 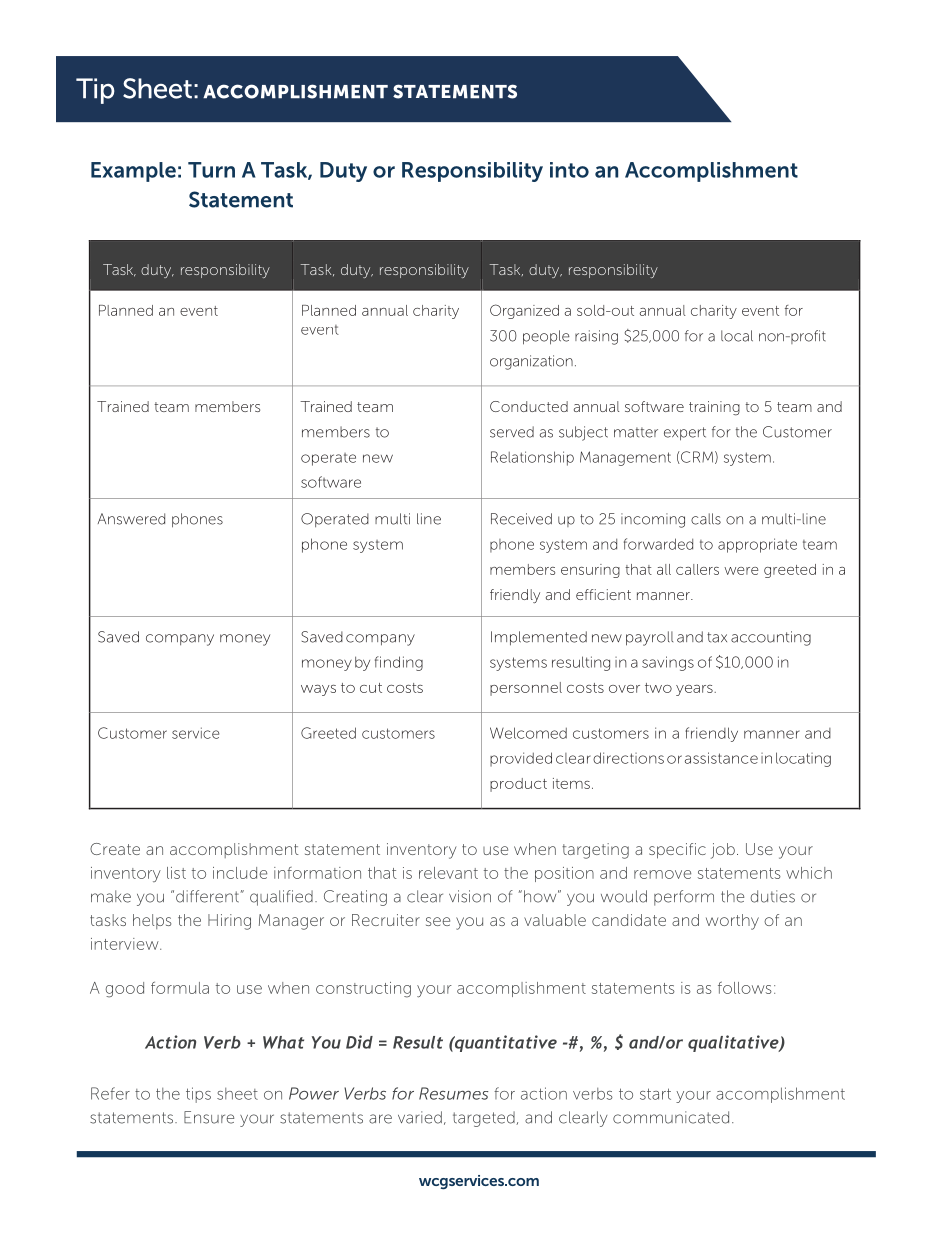 I want to click on into, so click(x=569, y=170).
